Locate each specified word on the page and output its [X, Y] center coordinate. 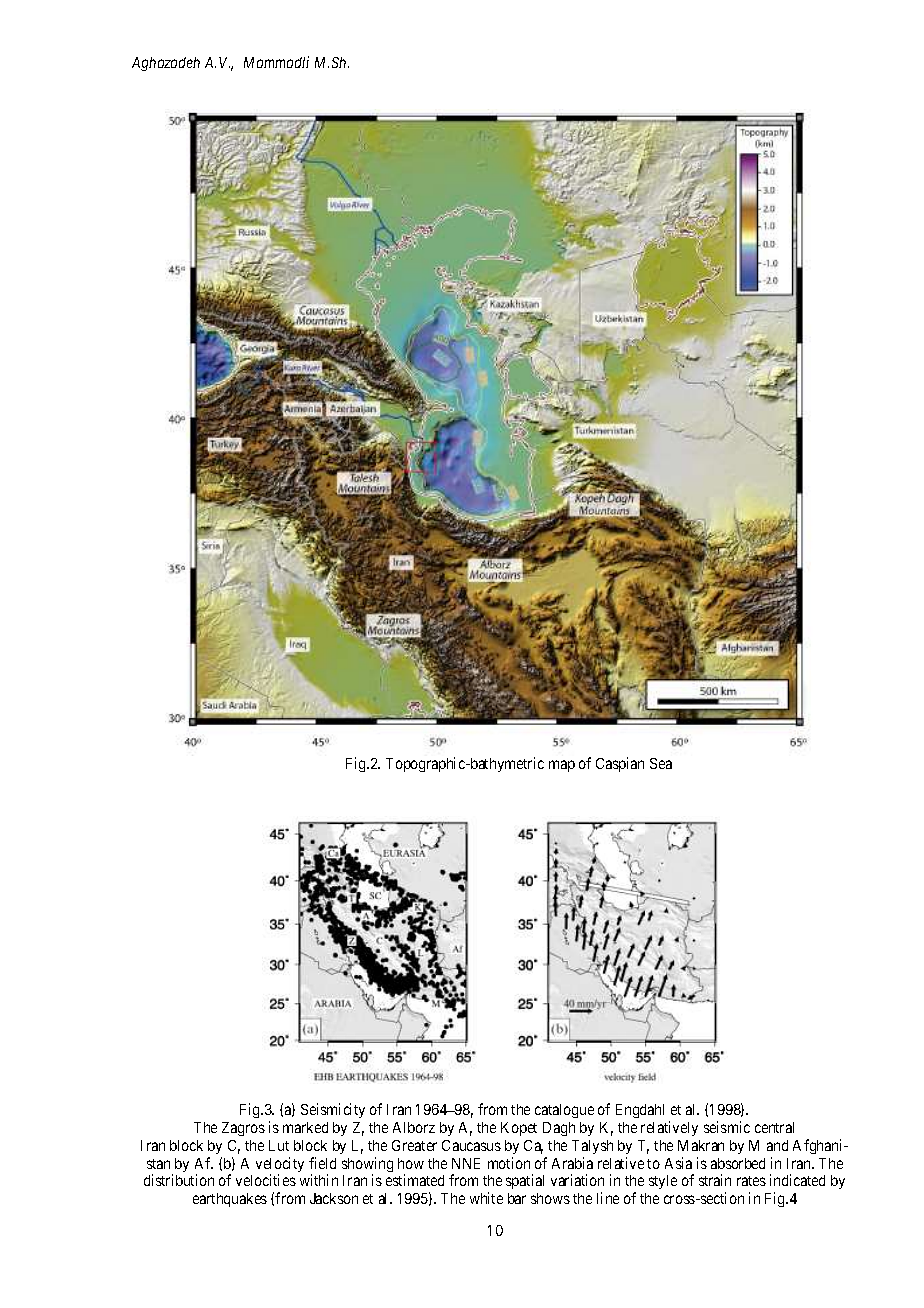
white [486, 1198]
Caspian [620, 764]
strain [715, 1180]
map [562, 766]
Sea [661, 763]
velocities [266, 1180]
